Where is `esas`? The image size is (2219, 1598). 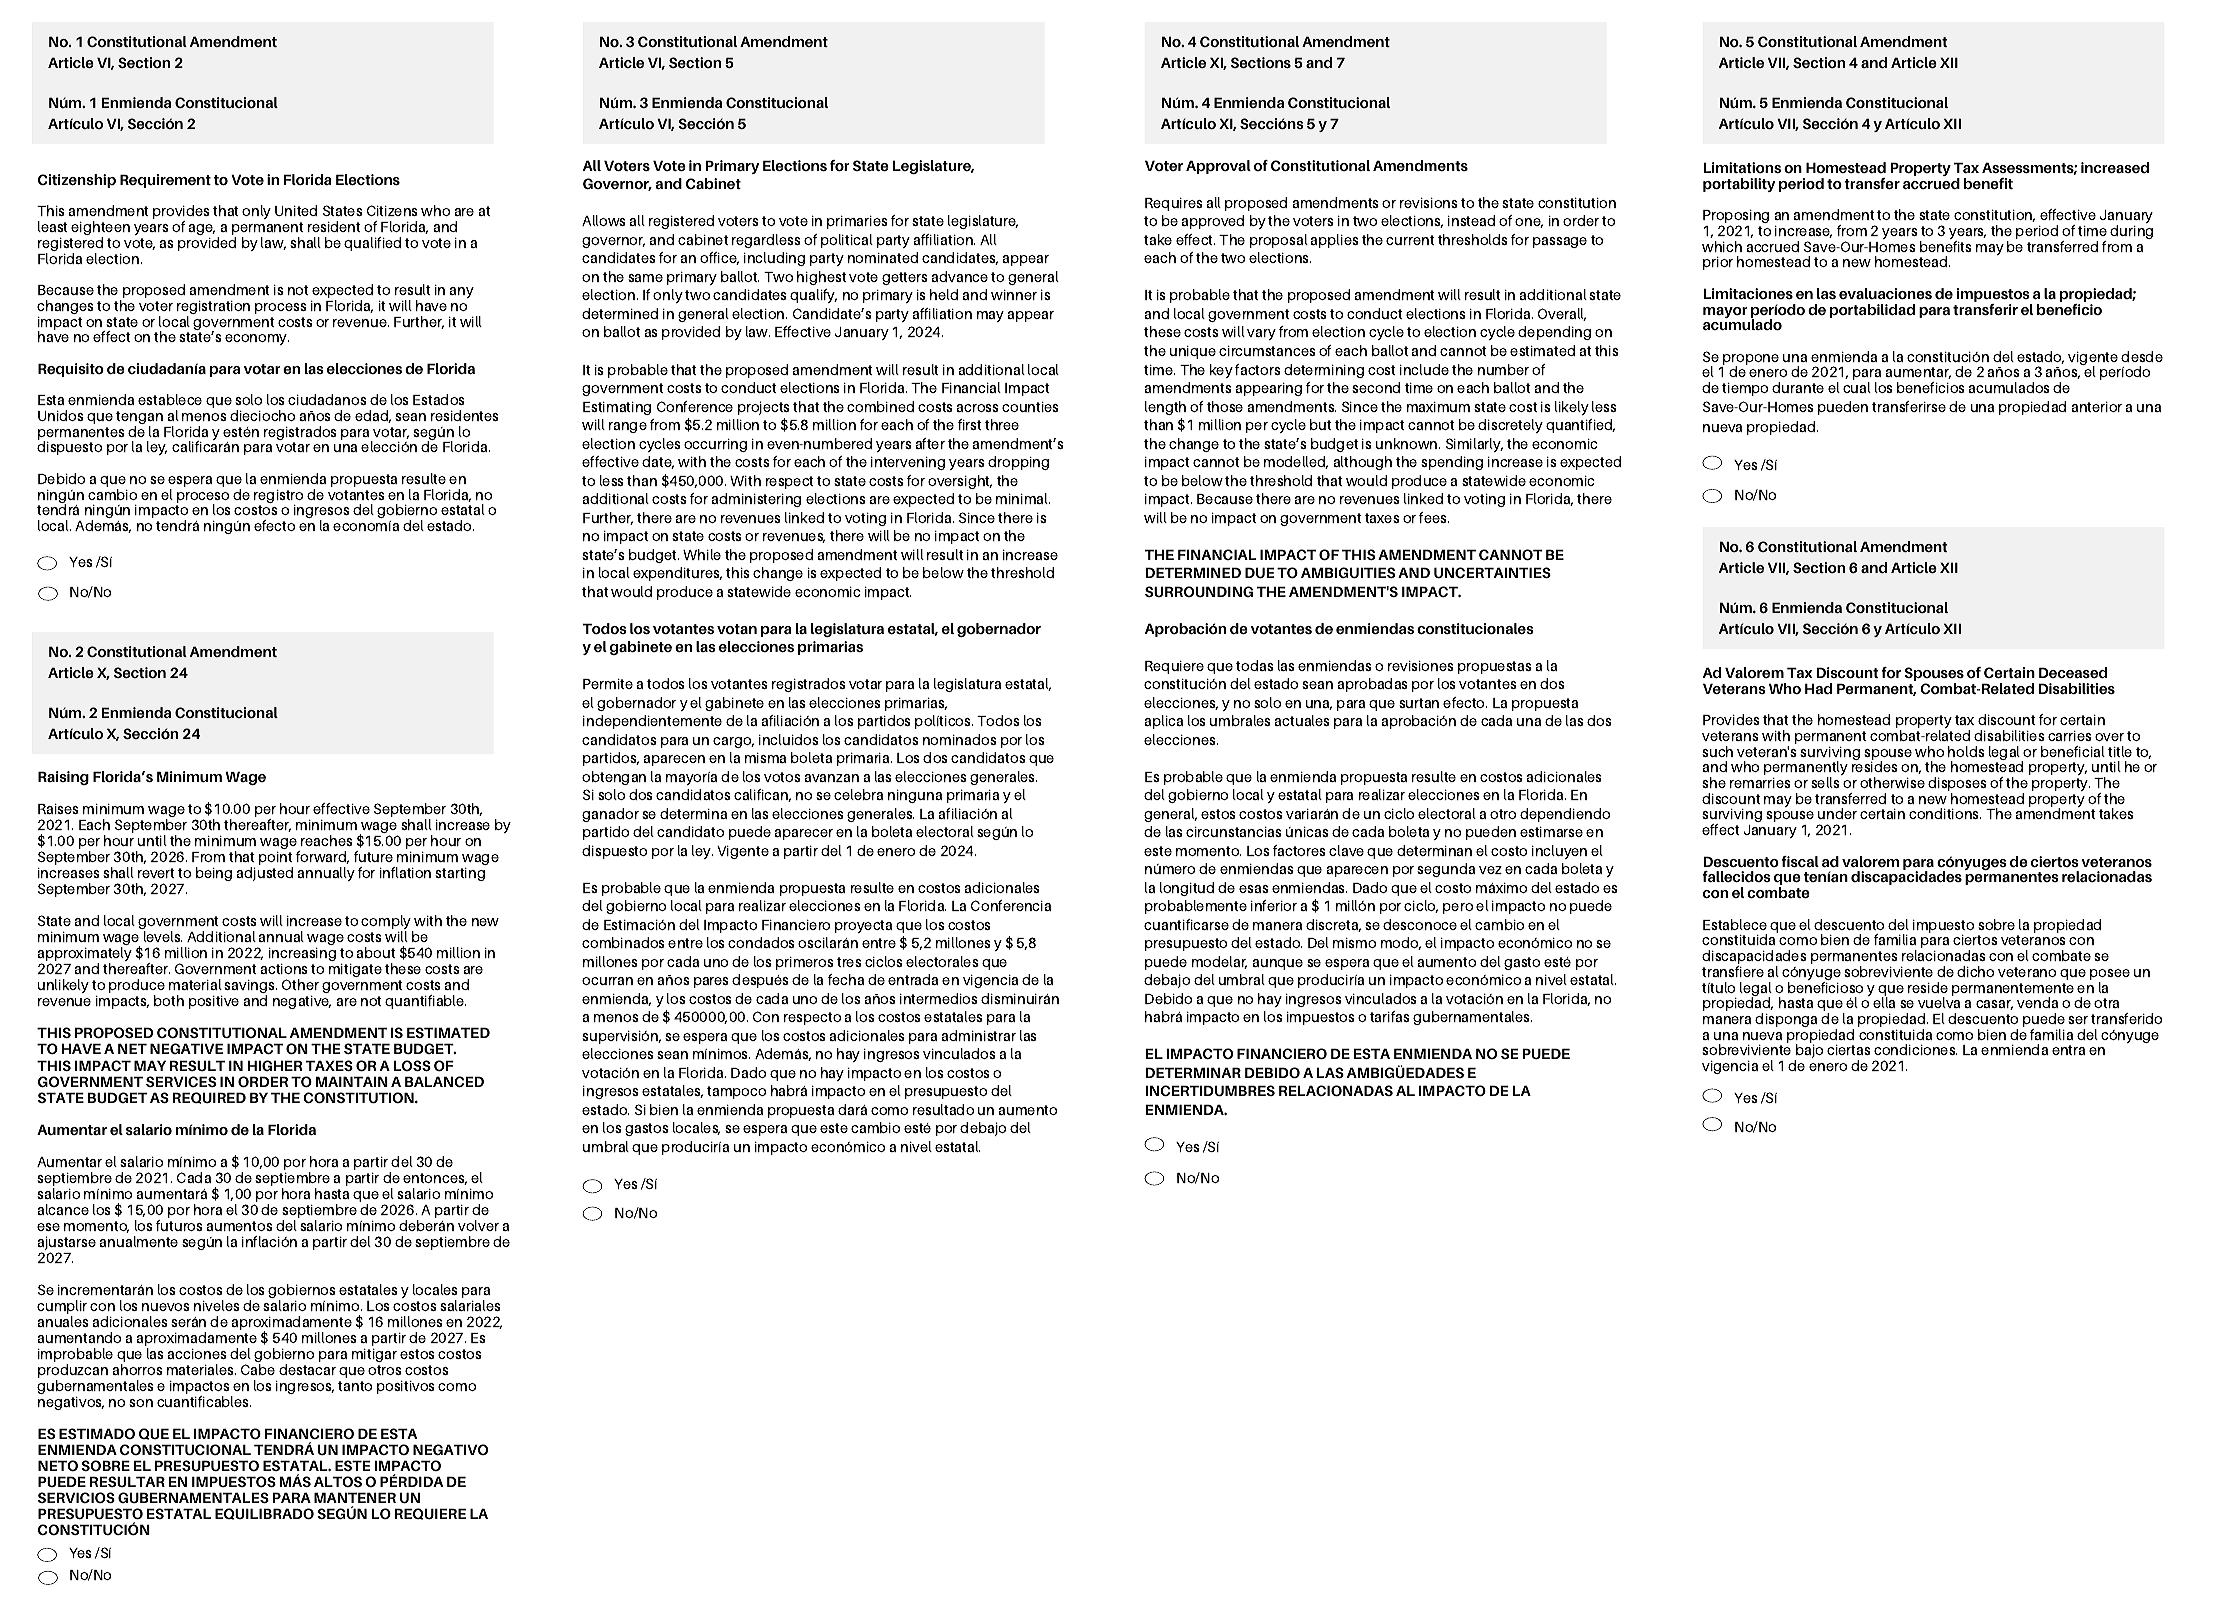 esas is located at coordinates (1254, 889).
